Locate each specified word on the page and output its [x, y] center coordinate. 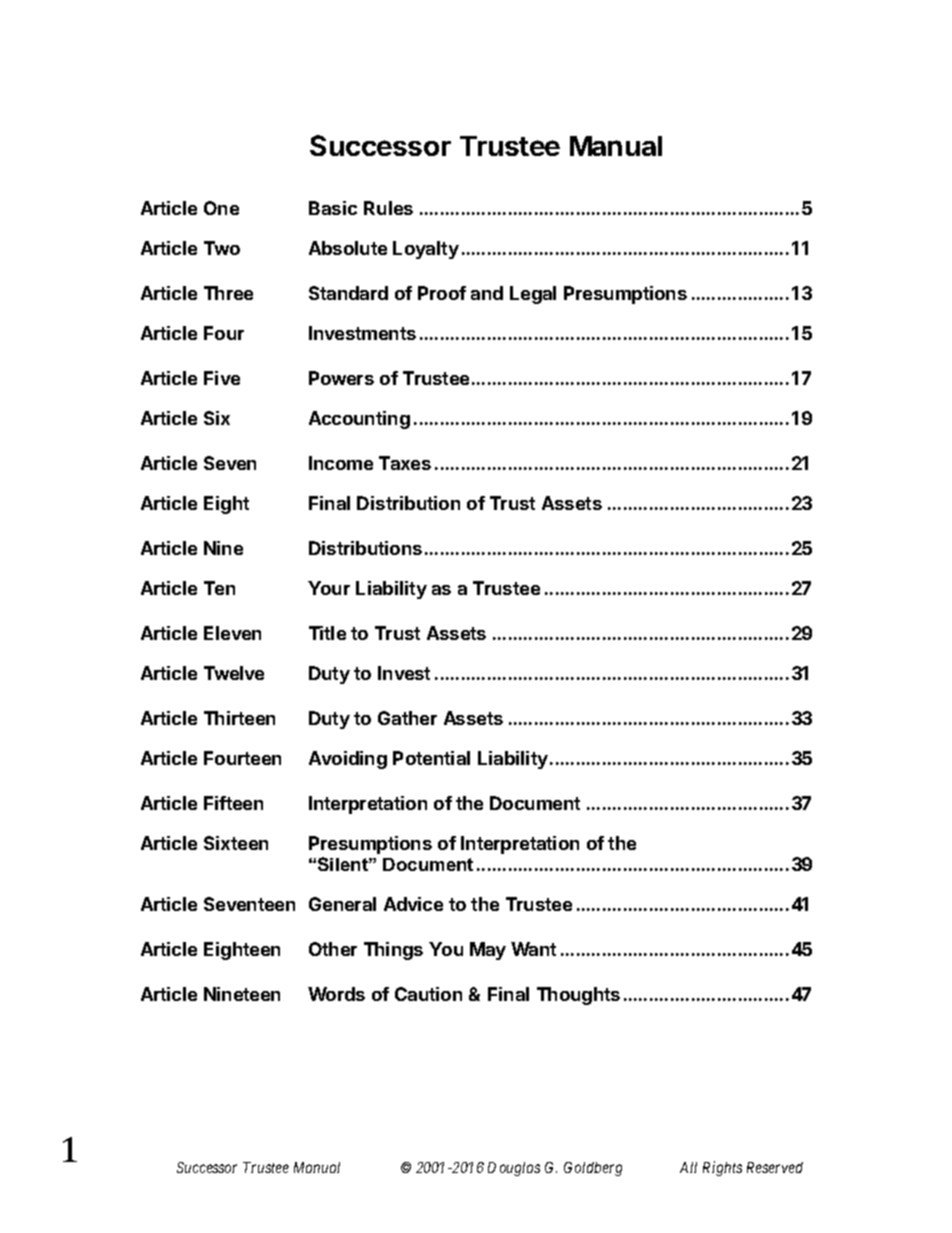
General [342, 904]
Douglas [514, 1169]
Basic [333, 208]
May [488, 951]
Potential [431, 758]
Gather [407, 718]
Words [336, 994]
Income [341, 463]
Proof [442, 293]
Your [329, 588]
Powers [341, 378]
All [688, 1167]
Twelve [234, 673]
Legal [533, 295]
